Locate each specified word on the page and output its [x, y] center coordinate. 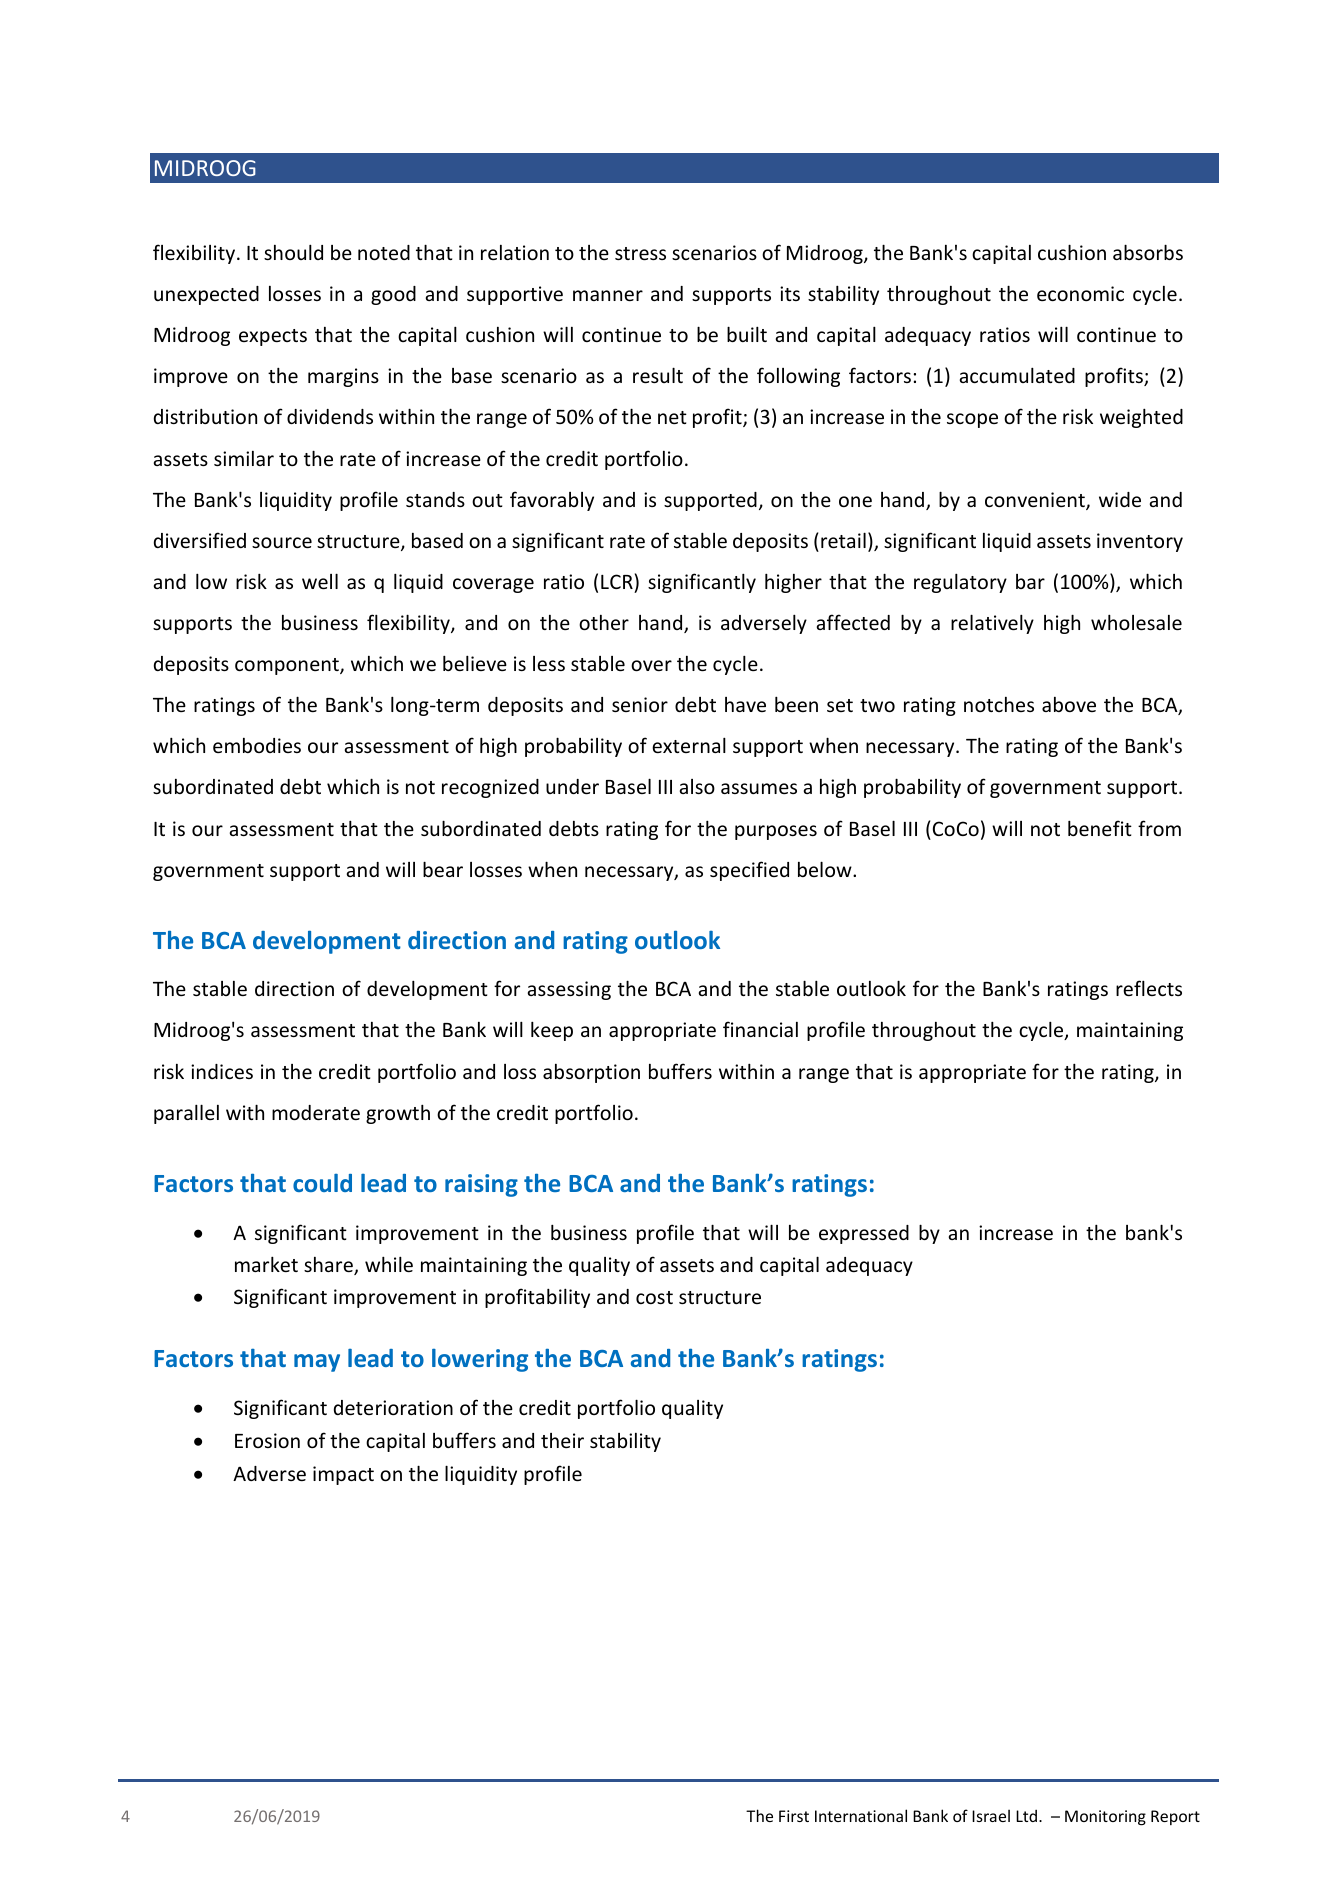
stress [640, 253]
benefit [1100, 828]
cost [654, 1297]
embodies [257, 745]
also [697, 786]
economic [1080, 293]
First [794, 1816]
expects [273, 337]
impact [343, 1475]
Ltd [1026, 1816]
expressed [864, 1234]
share [329, 1266]
